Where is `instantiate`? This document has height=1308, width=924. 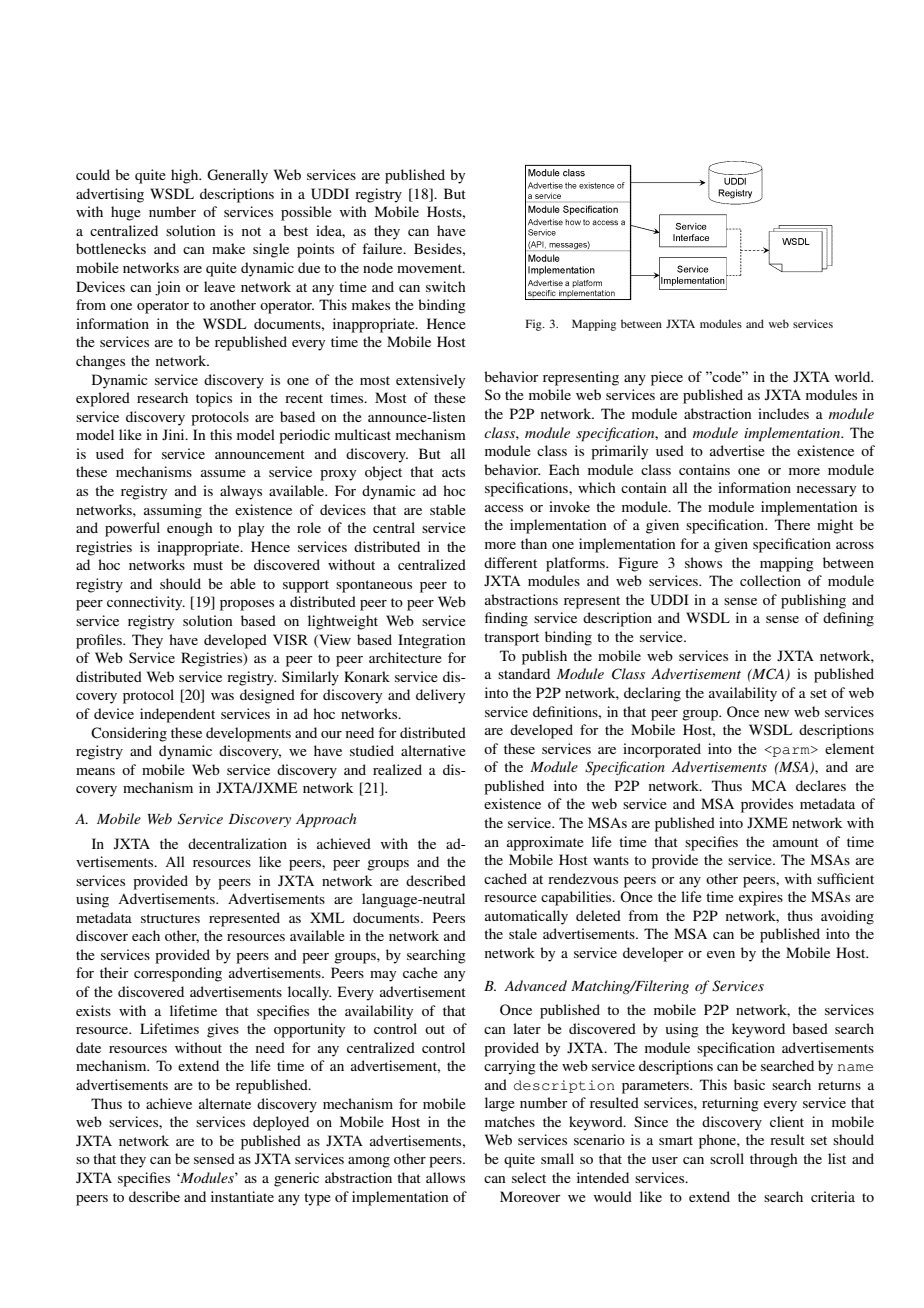
instantiate is located at coordinates (242, 1196).
